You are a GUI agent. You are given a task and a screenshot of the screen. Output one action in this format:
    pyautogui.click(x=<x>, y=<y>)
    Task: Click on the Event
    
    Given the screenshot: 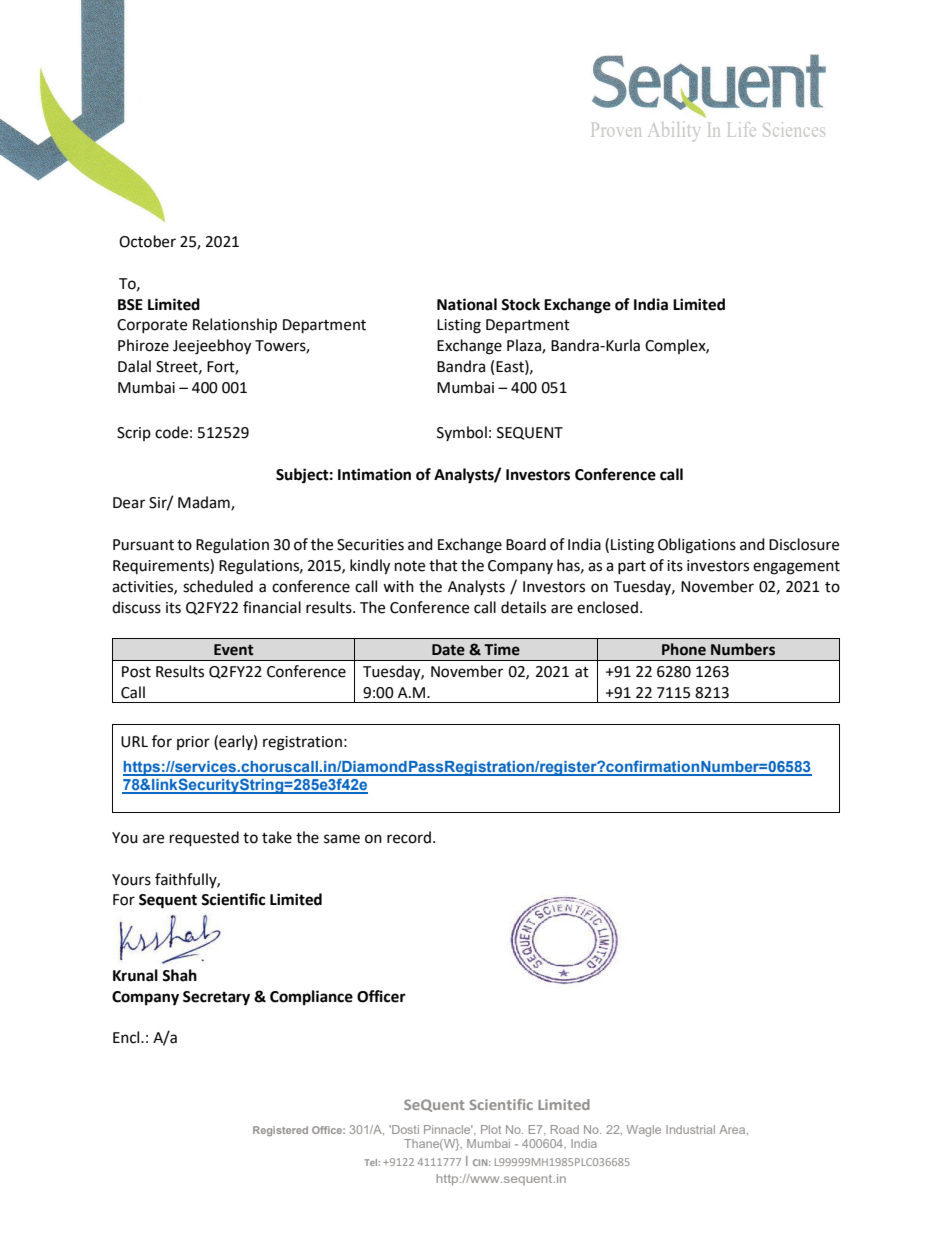 What is the action you would take?
    pyautogui.click(x=234, y=650)
